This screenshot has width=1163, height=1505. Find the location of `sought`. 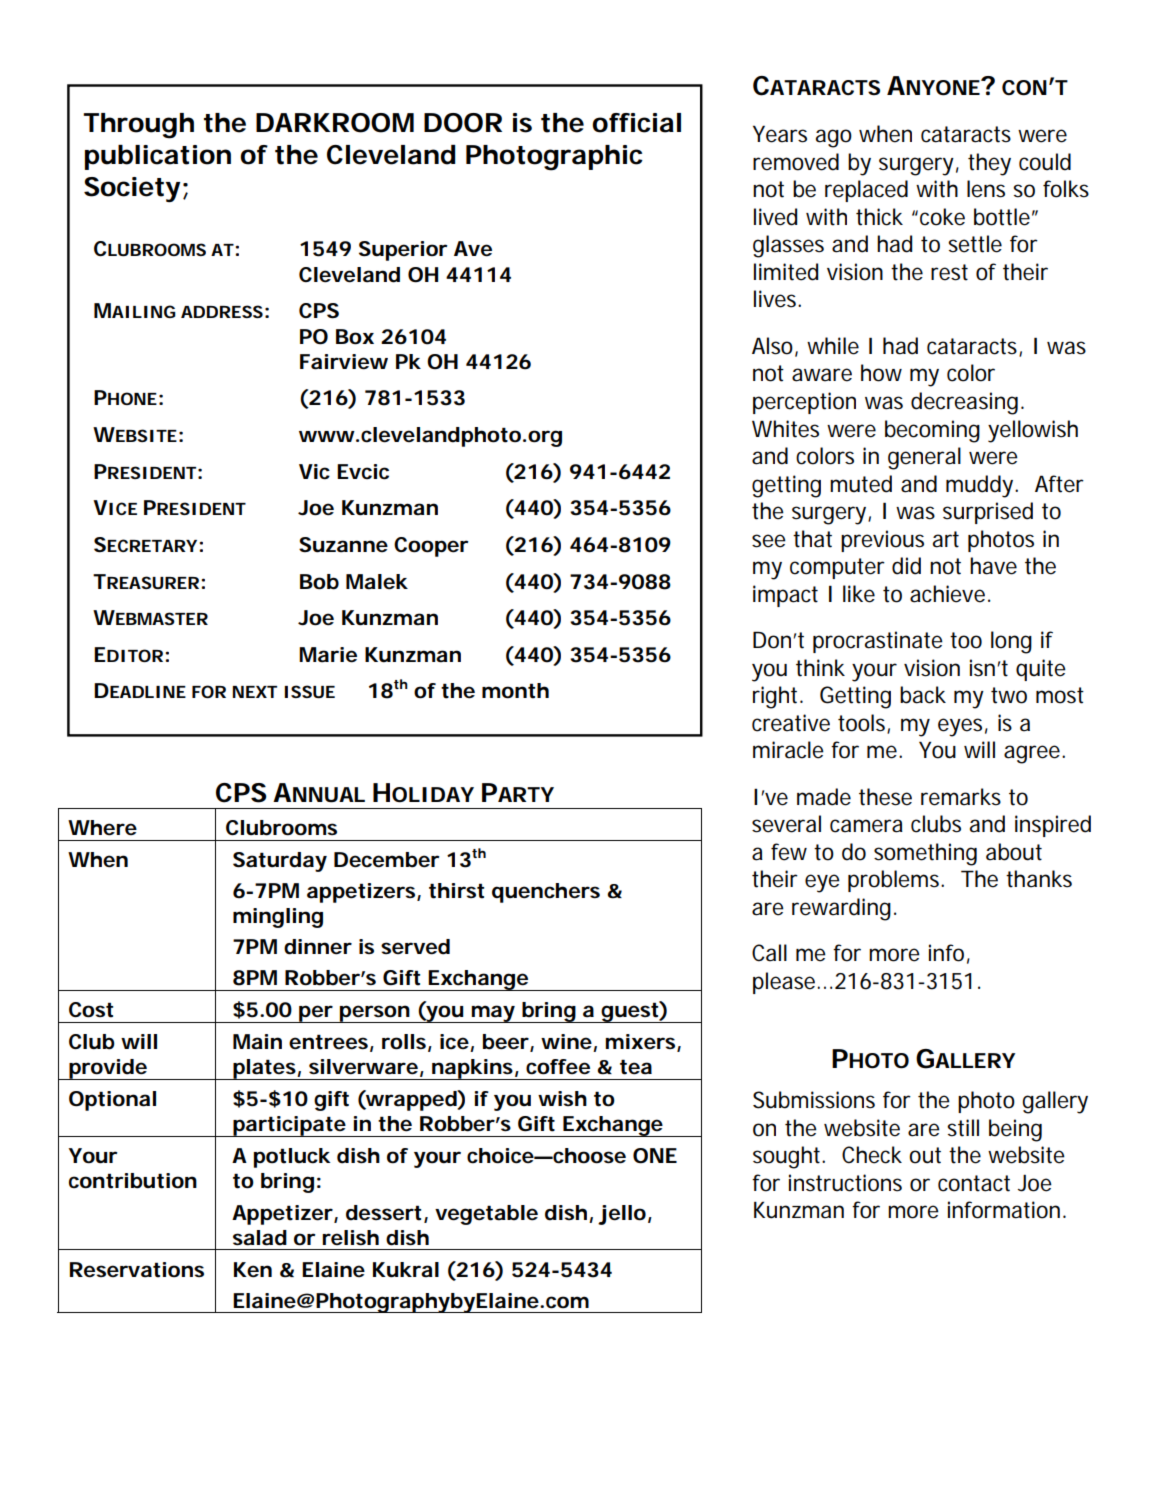

sought is located at coordinates (788, 1157).
